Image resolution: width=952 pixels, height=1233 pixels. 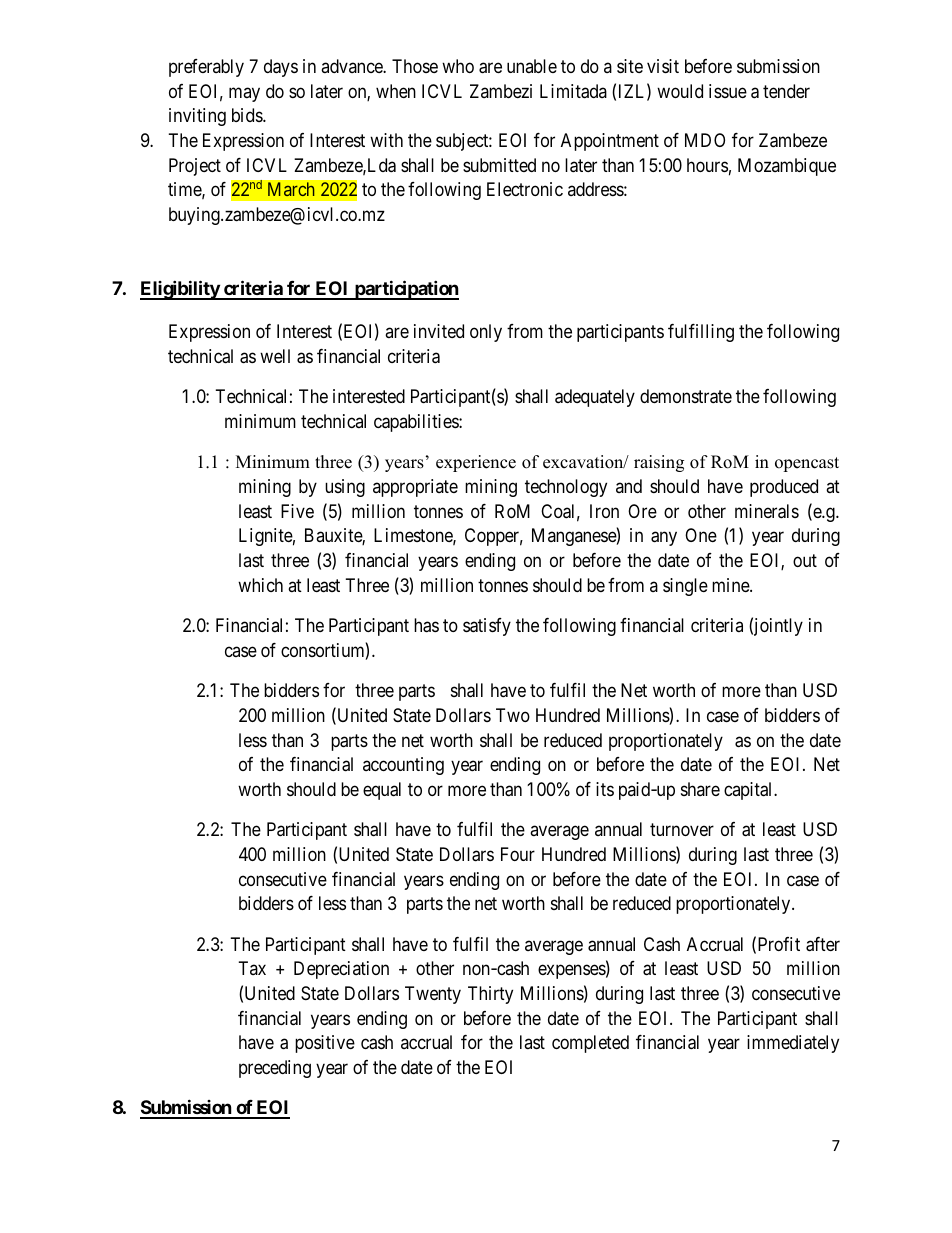 I want to click on may, so click(x=244, y=94).
